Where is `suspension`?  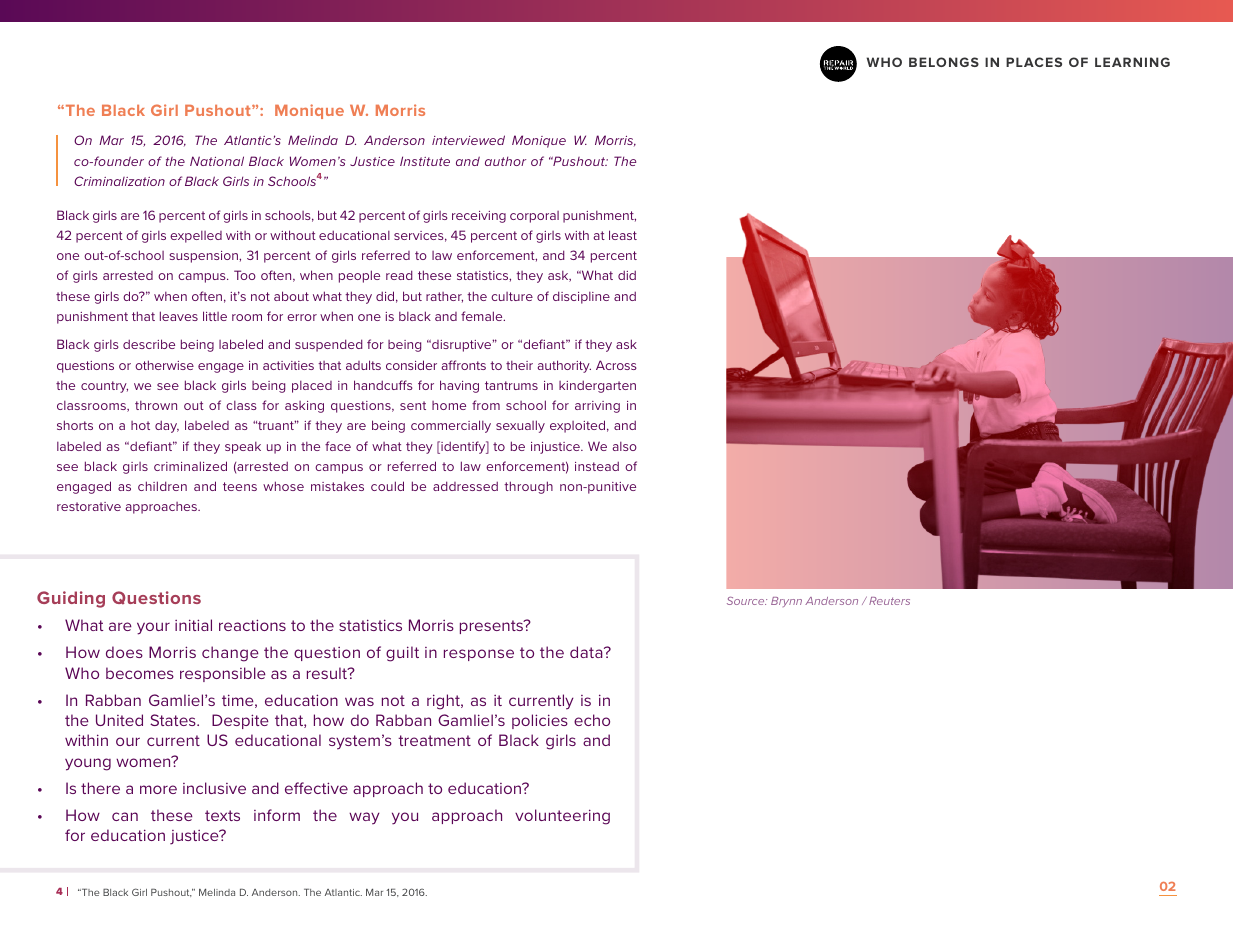 suspension is located at coordinates (205, 257).
